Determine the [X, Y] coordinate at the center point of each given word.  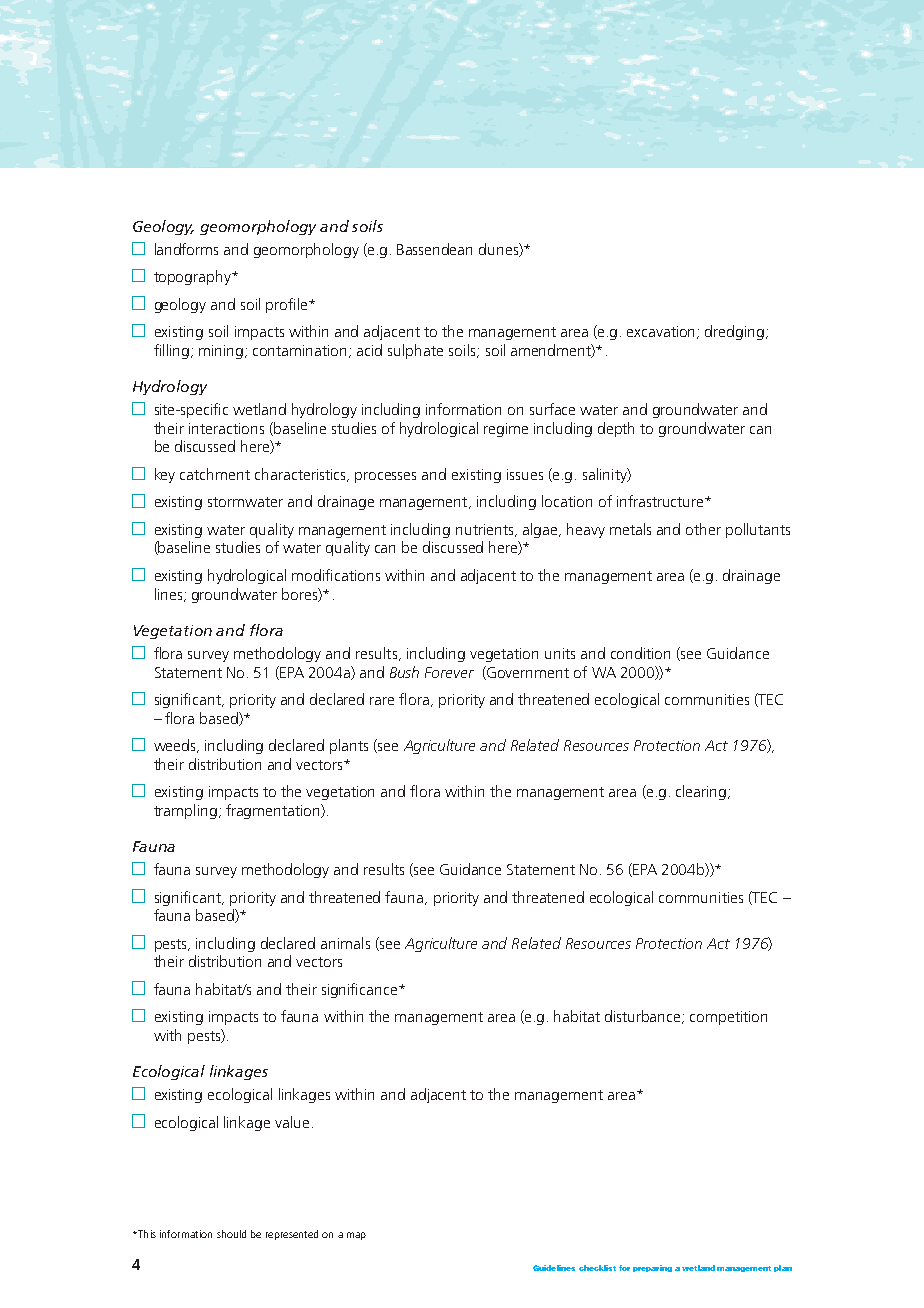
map [356, 1236]
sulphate [415, 351]
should [231, 1234]
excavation [662, 332]
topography [193, 277]
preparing [652, 1268]
